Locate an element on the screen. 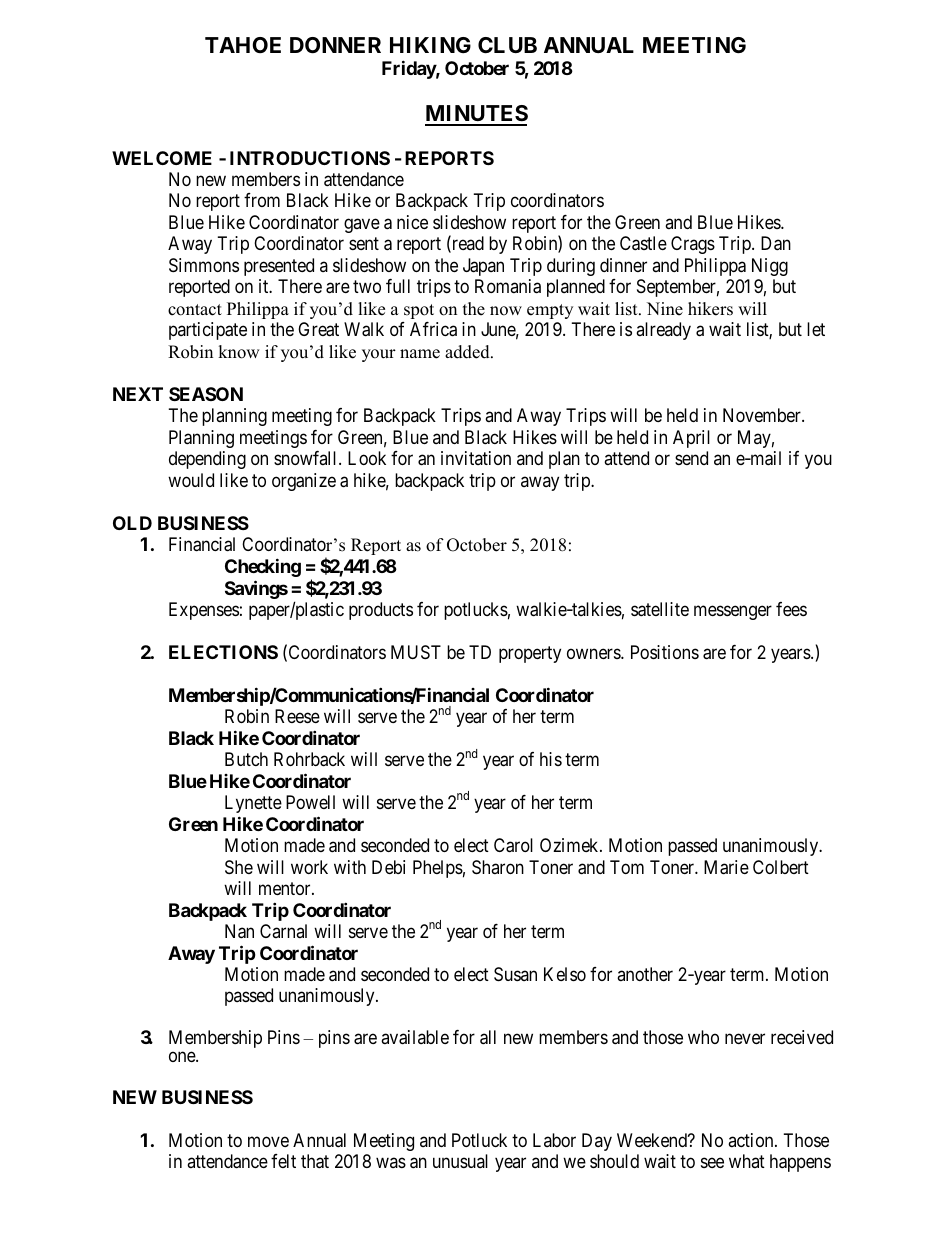 Image resolution: width=952 pixels, height=1233 pixels. send is located at coordinates (691, 458).
